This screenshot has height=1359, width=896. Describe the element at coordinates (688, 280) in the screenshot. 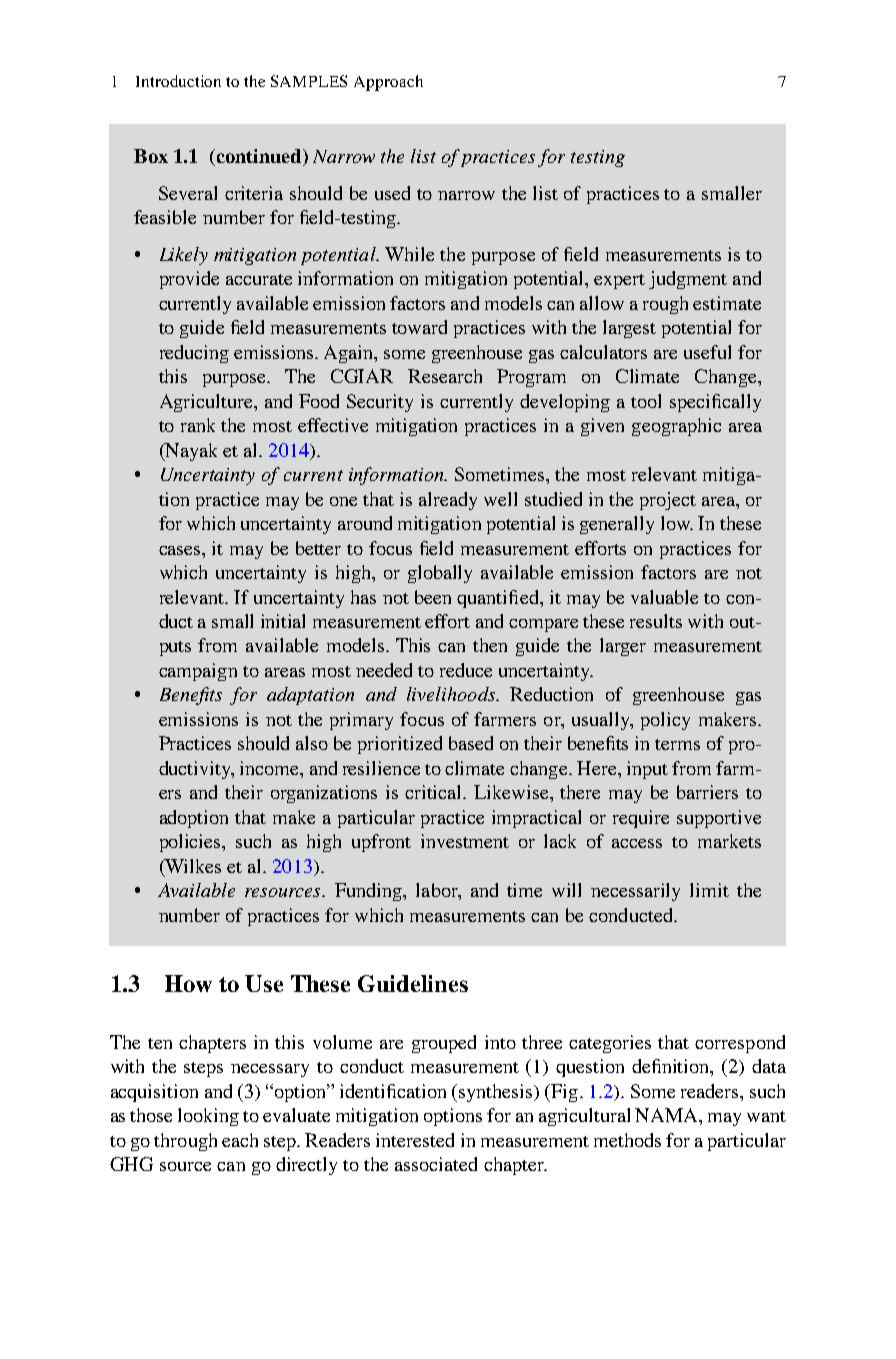

I see `judgment` at that location.
